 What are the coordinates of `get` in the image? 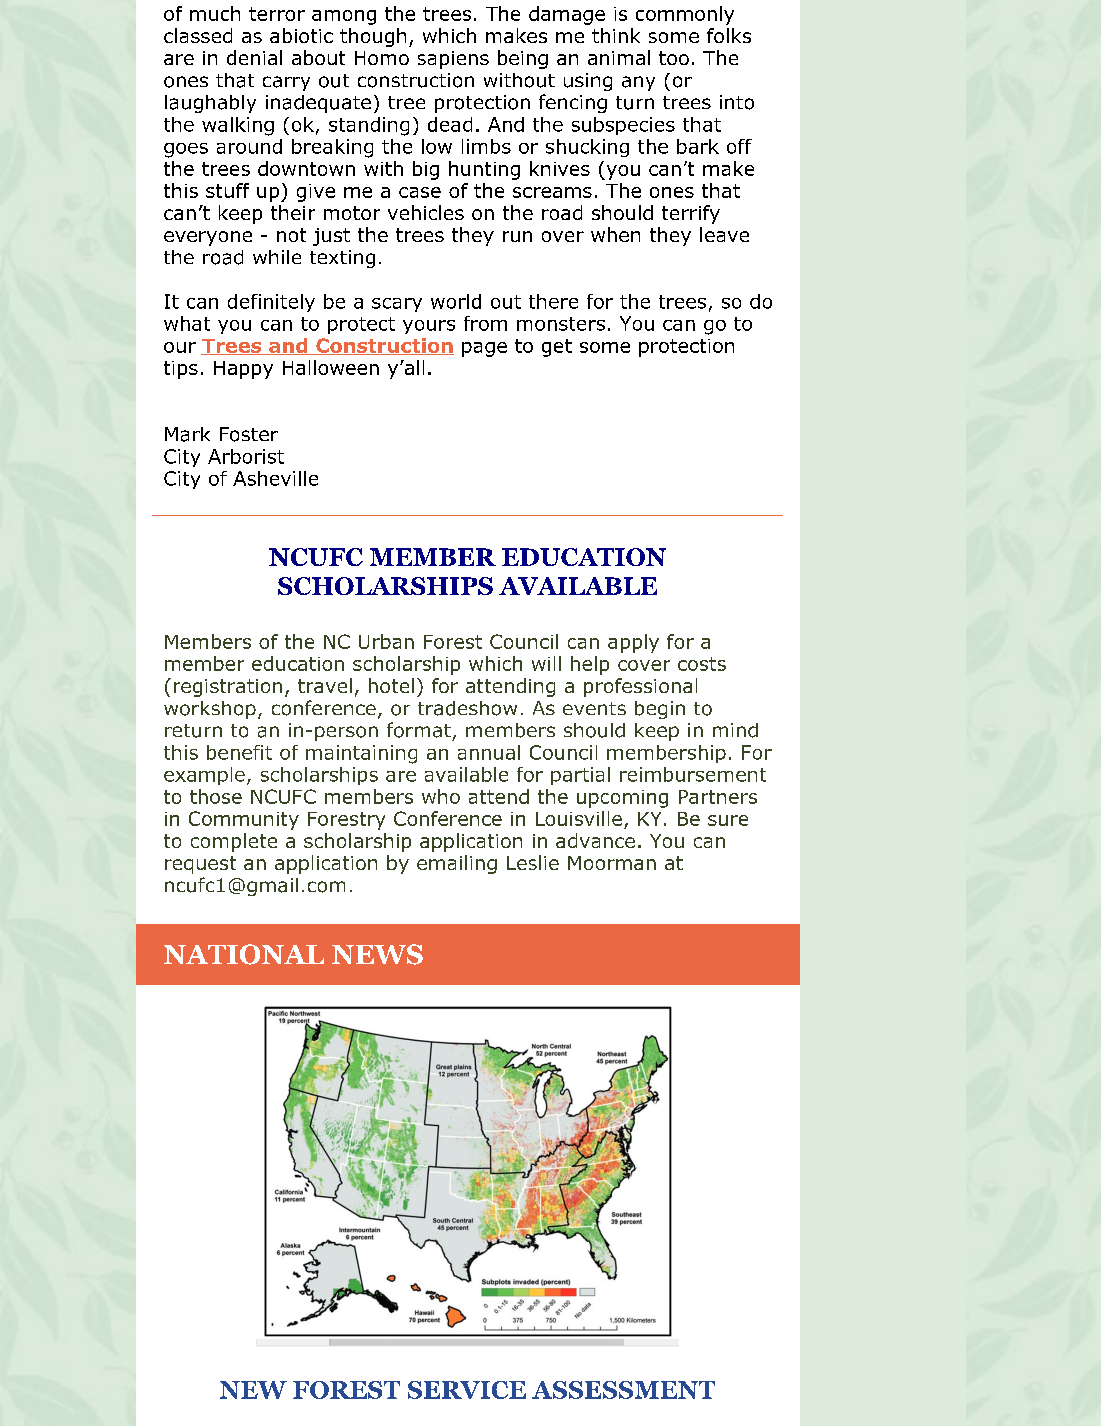 It's located at (557, 348).
